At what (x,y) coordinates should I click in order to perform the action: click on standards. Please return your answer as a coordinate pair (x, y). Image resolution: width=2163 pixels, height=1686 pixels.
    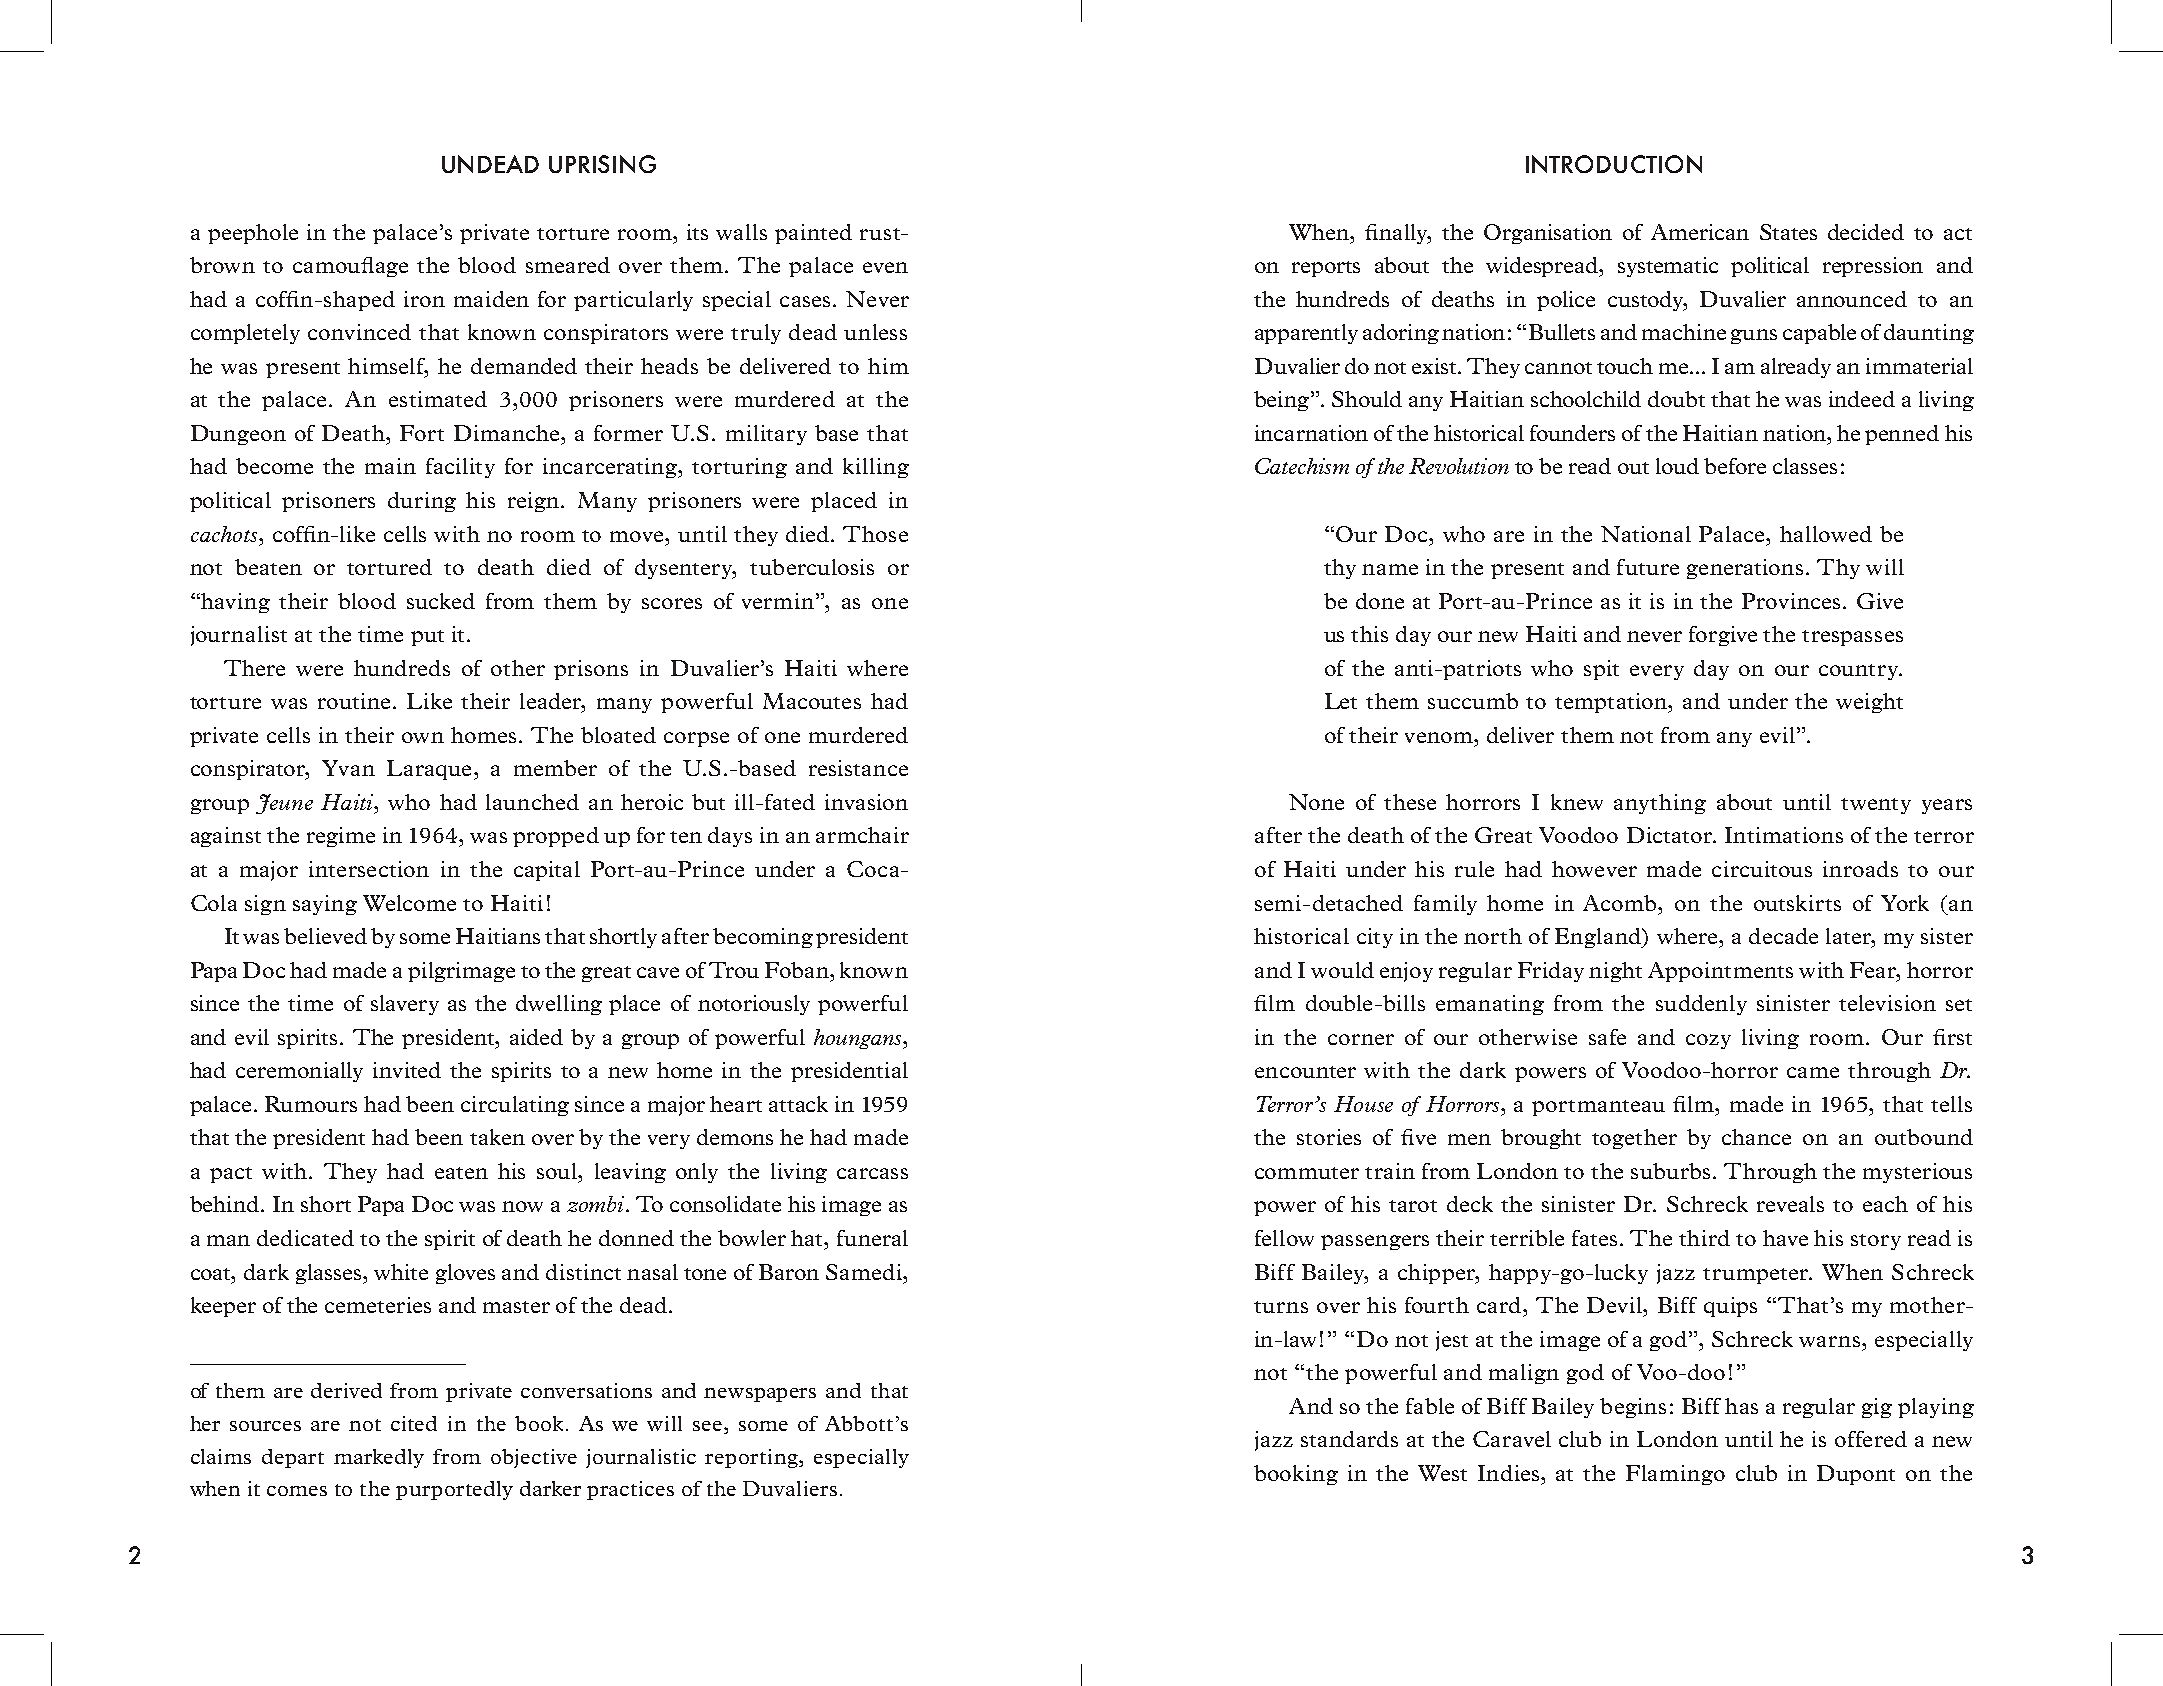
    Looking at the image, I should click on (1349, 1439).
